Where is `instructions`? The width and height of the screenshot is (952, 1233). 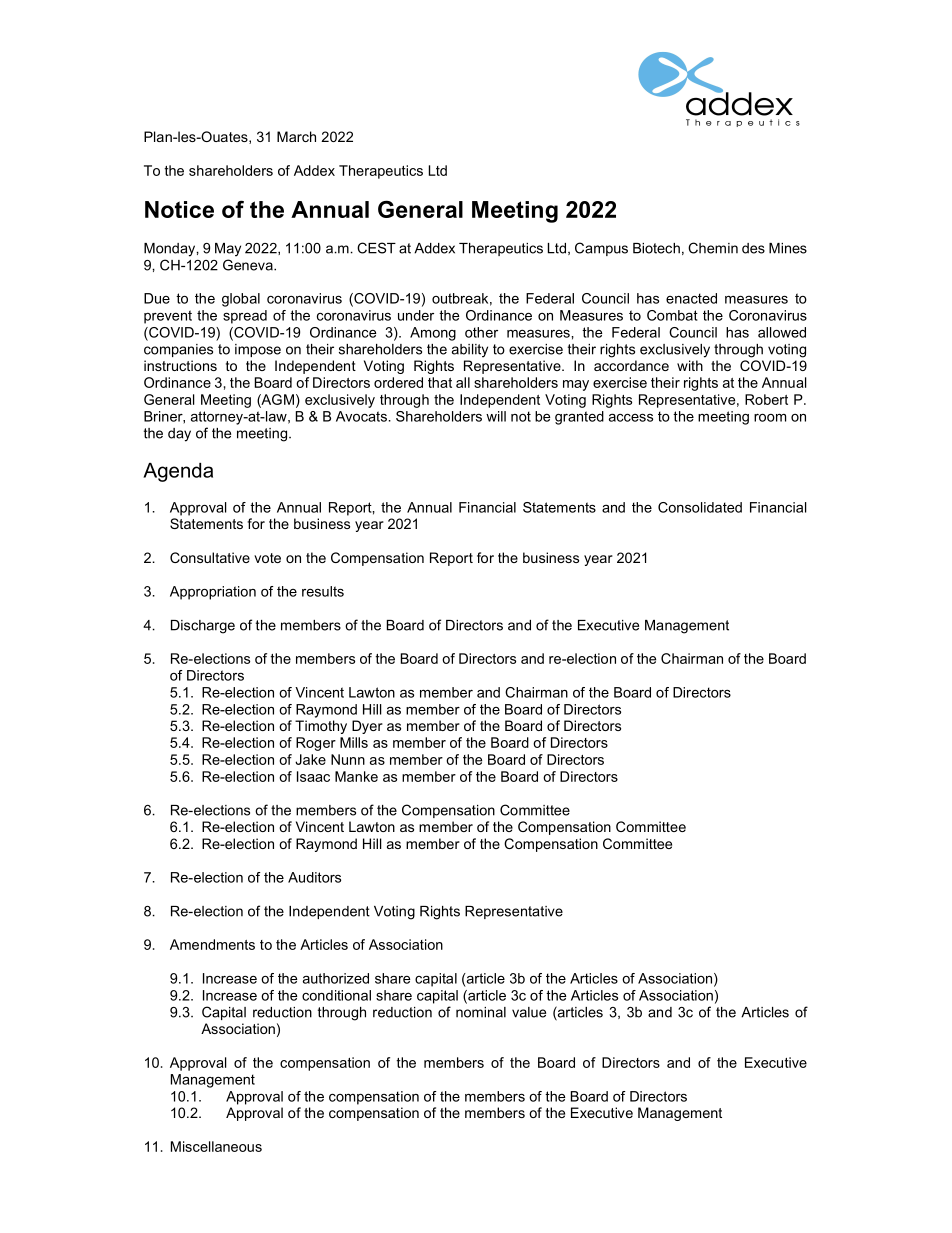 instructions is located at coordinates (180, 365).
